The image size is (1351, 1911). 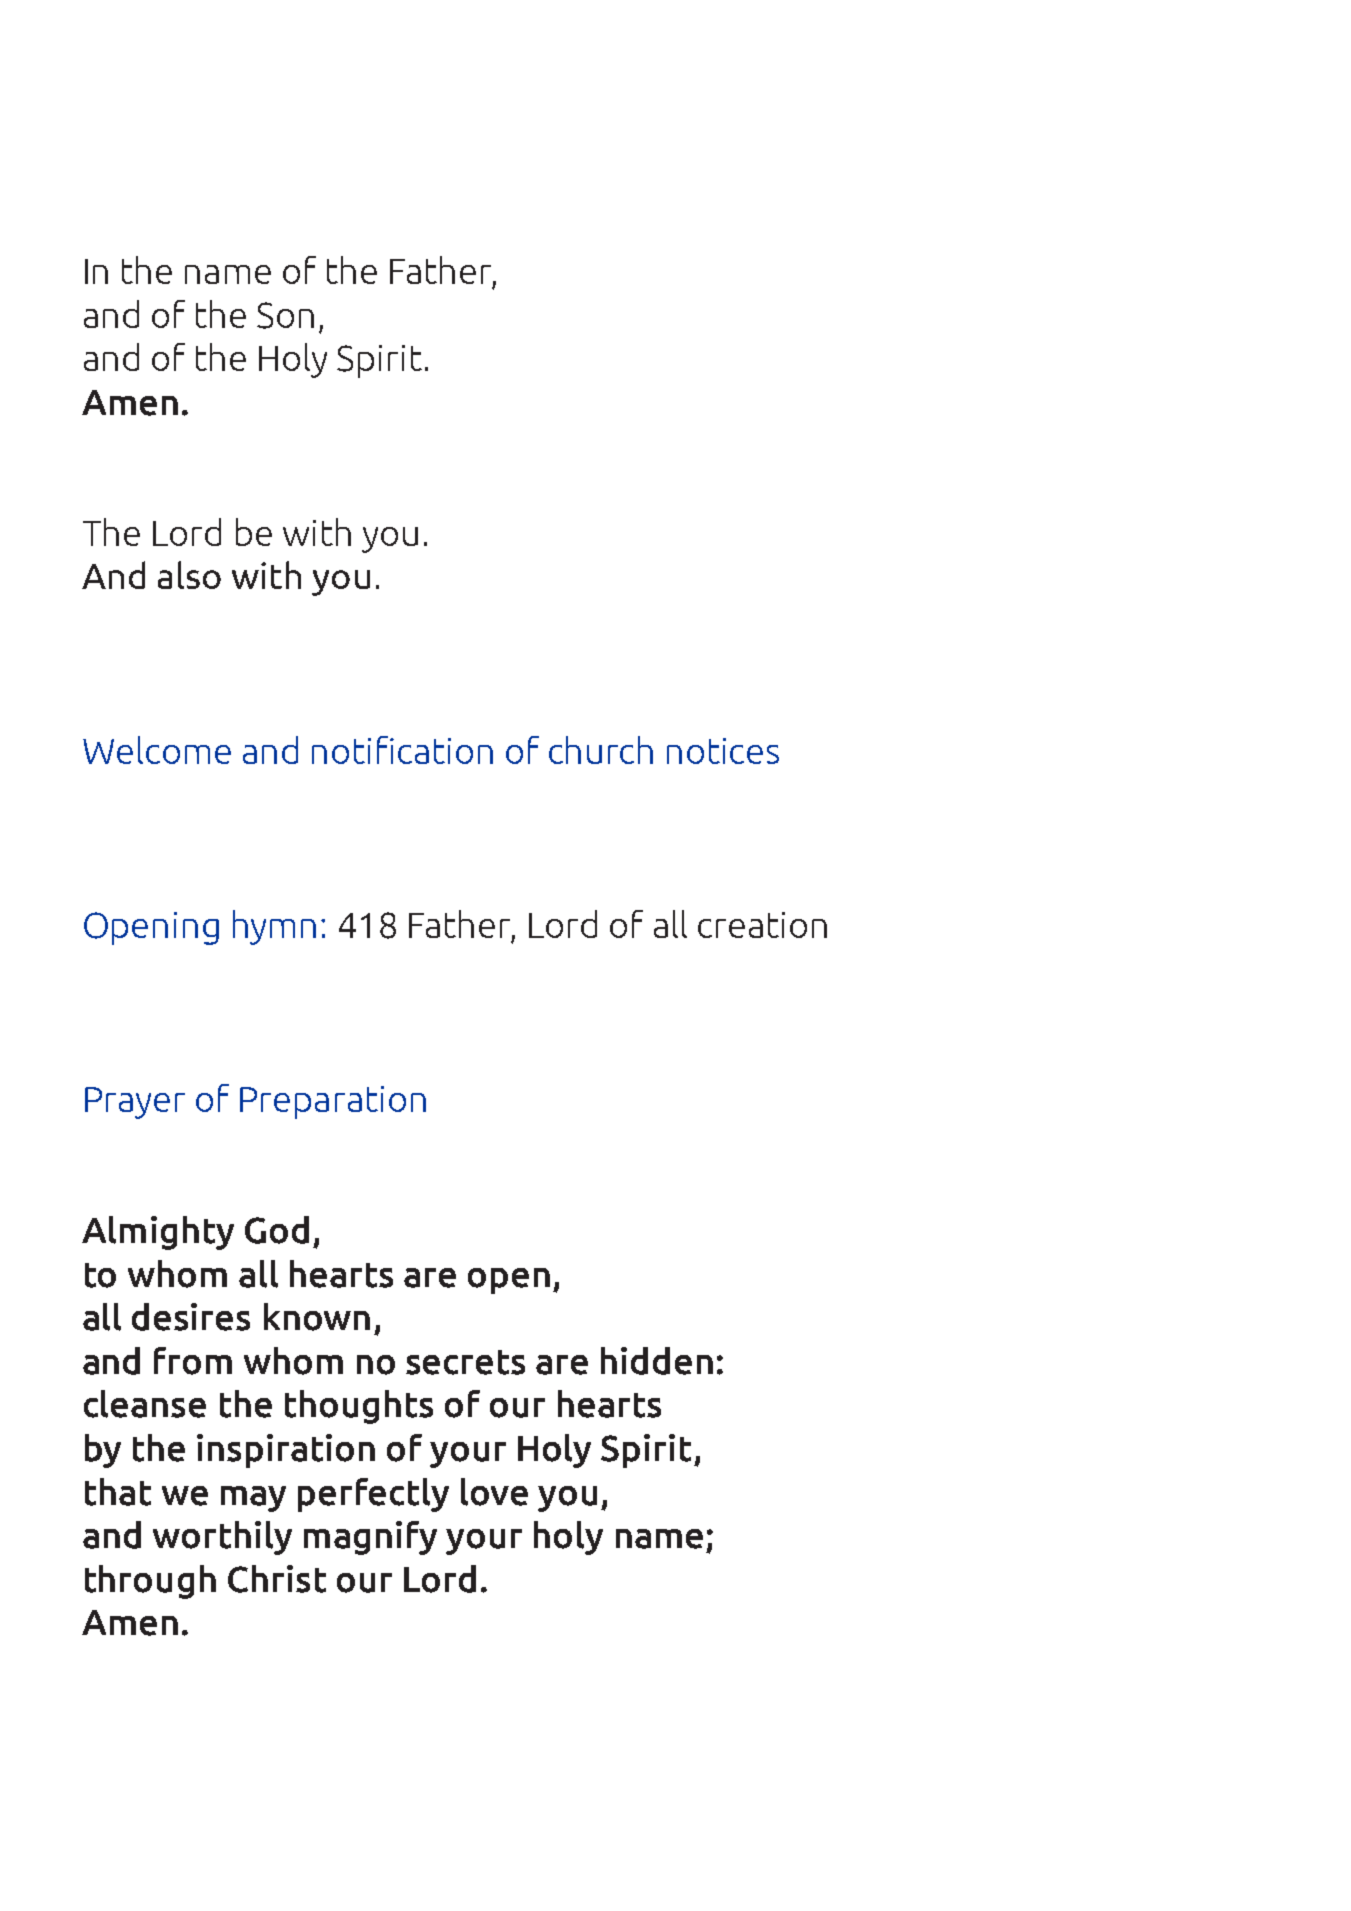 I want to click on notices, so click(x=723, y=751).
